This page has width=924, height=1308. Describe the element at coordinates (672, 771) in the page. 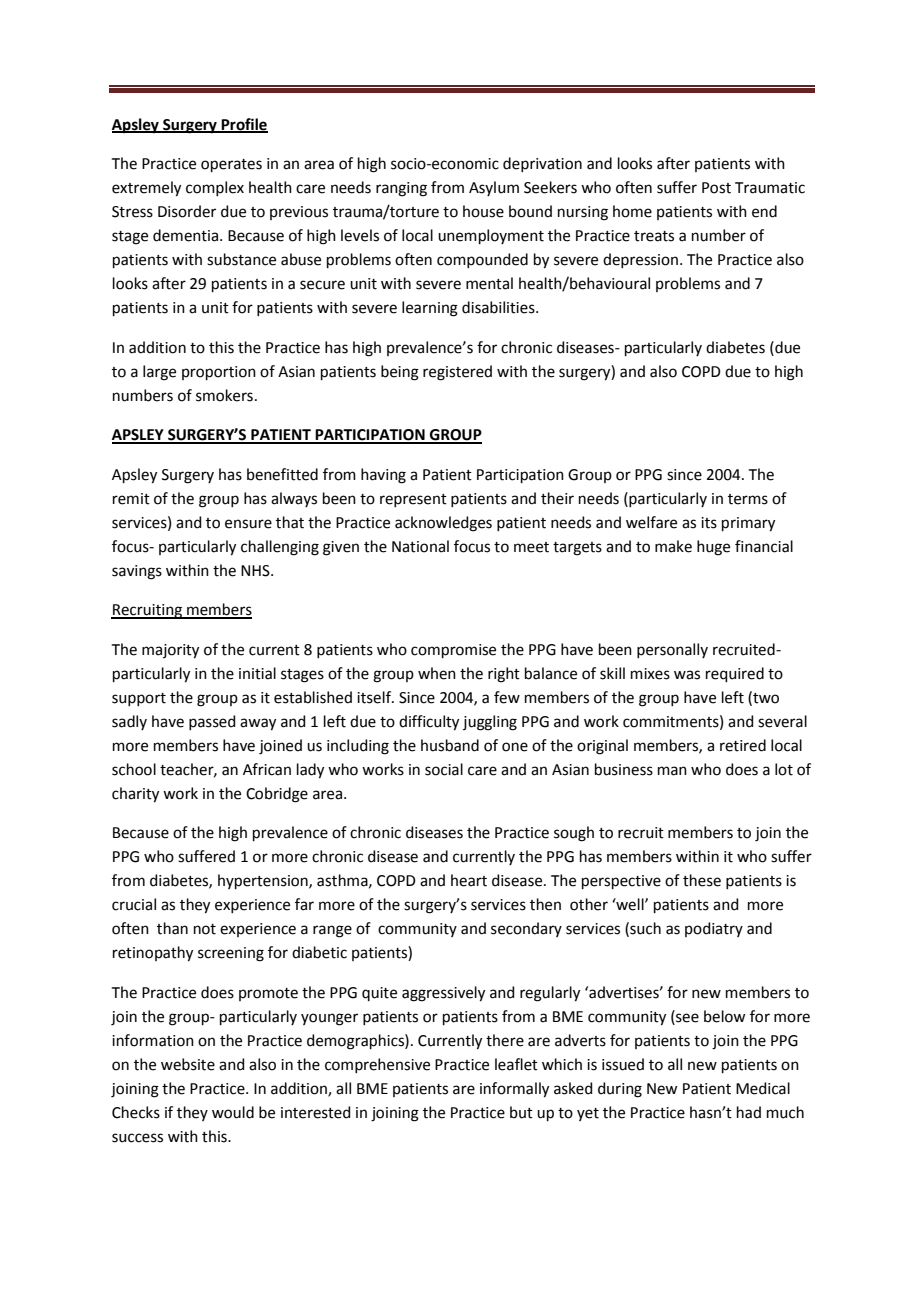

I see `man` at that location.
